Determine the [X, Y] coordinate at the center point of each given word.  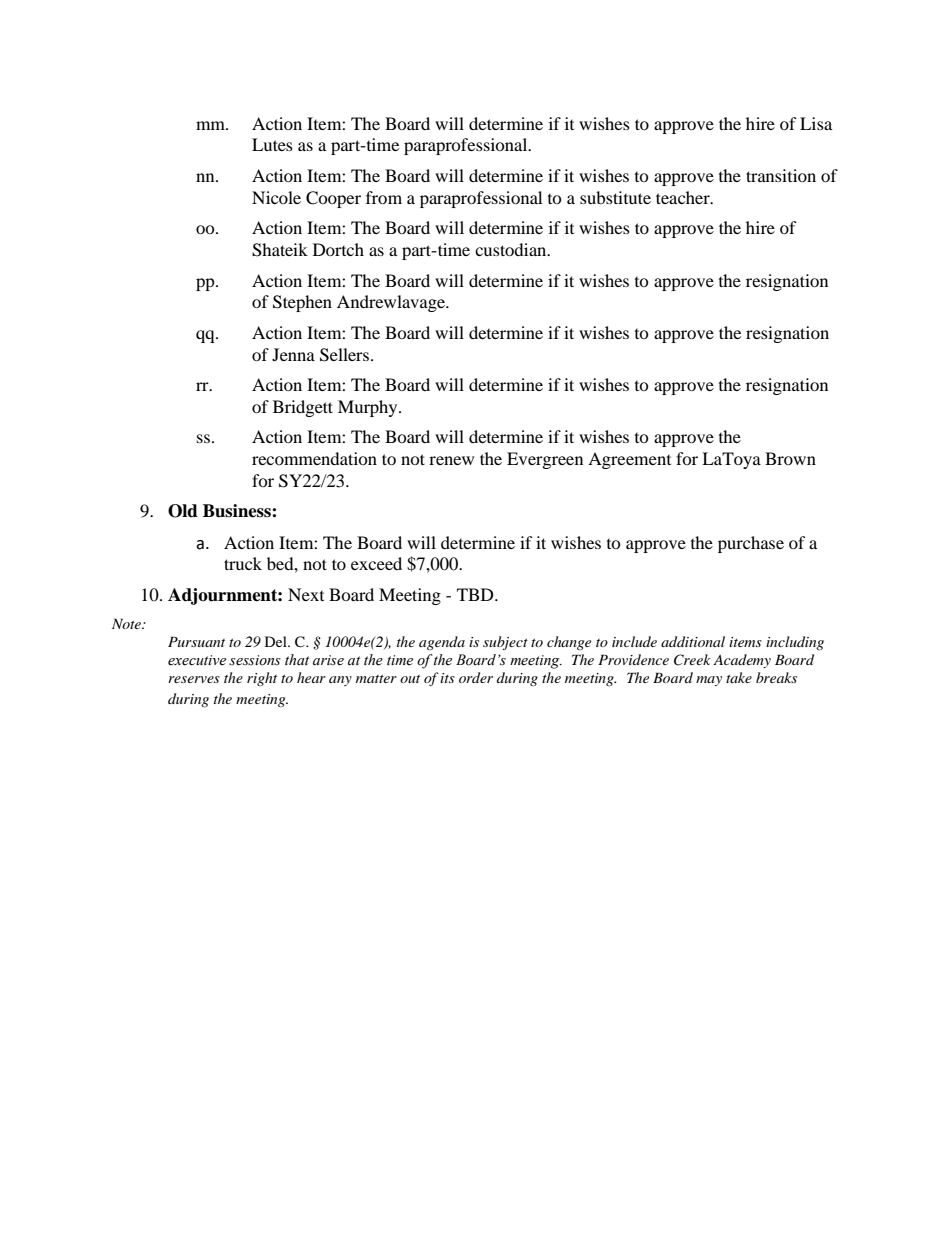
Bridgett [303, 408]
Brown [790, 458]
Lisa [816, 123]
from [384, 197]
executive [197, 660]
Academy [742, 661]
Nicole [276, 197]
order [476, 677]
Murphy [369, 408]
